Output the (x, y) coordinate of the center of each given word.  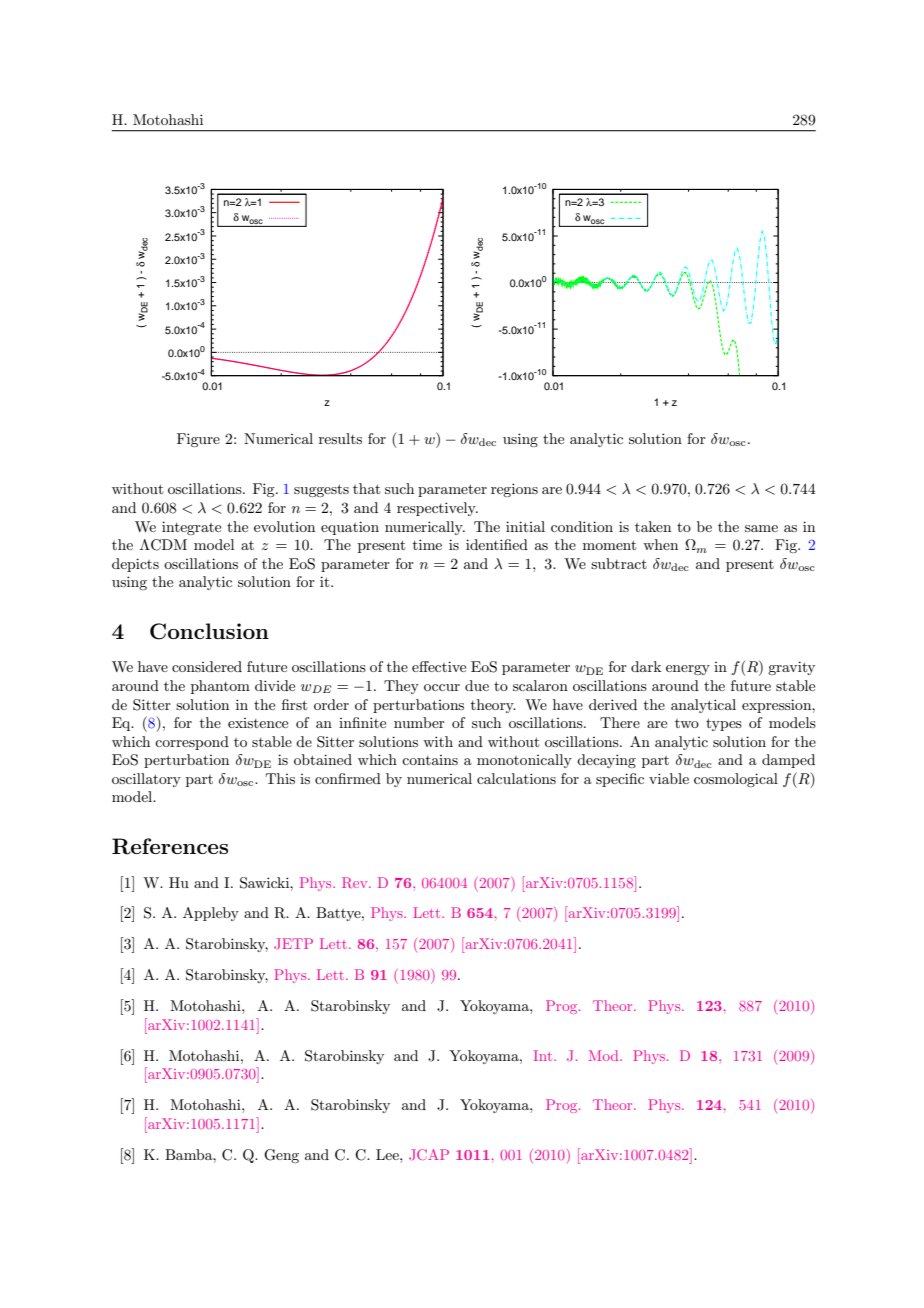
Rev (356, 882)
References (170, 846)
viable (669, 778)
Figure (198, 440)
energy (688, 670)
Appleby (211, 914)
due (477, 685)
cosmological (736, 780)
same (761, 528)
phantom (220, 687)
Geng (281, 1156)
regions (514, 490)
